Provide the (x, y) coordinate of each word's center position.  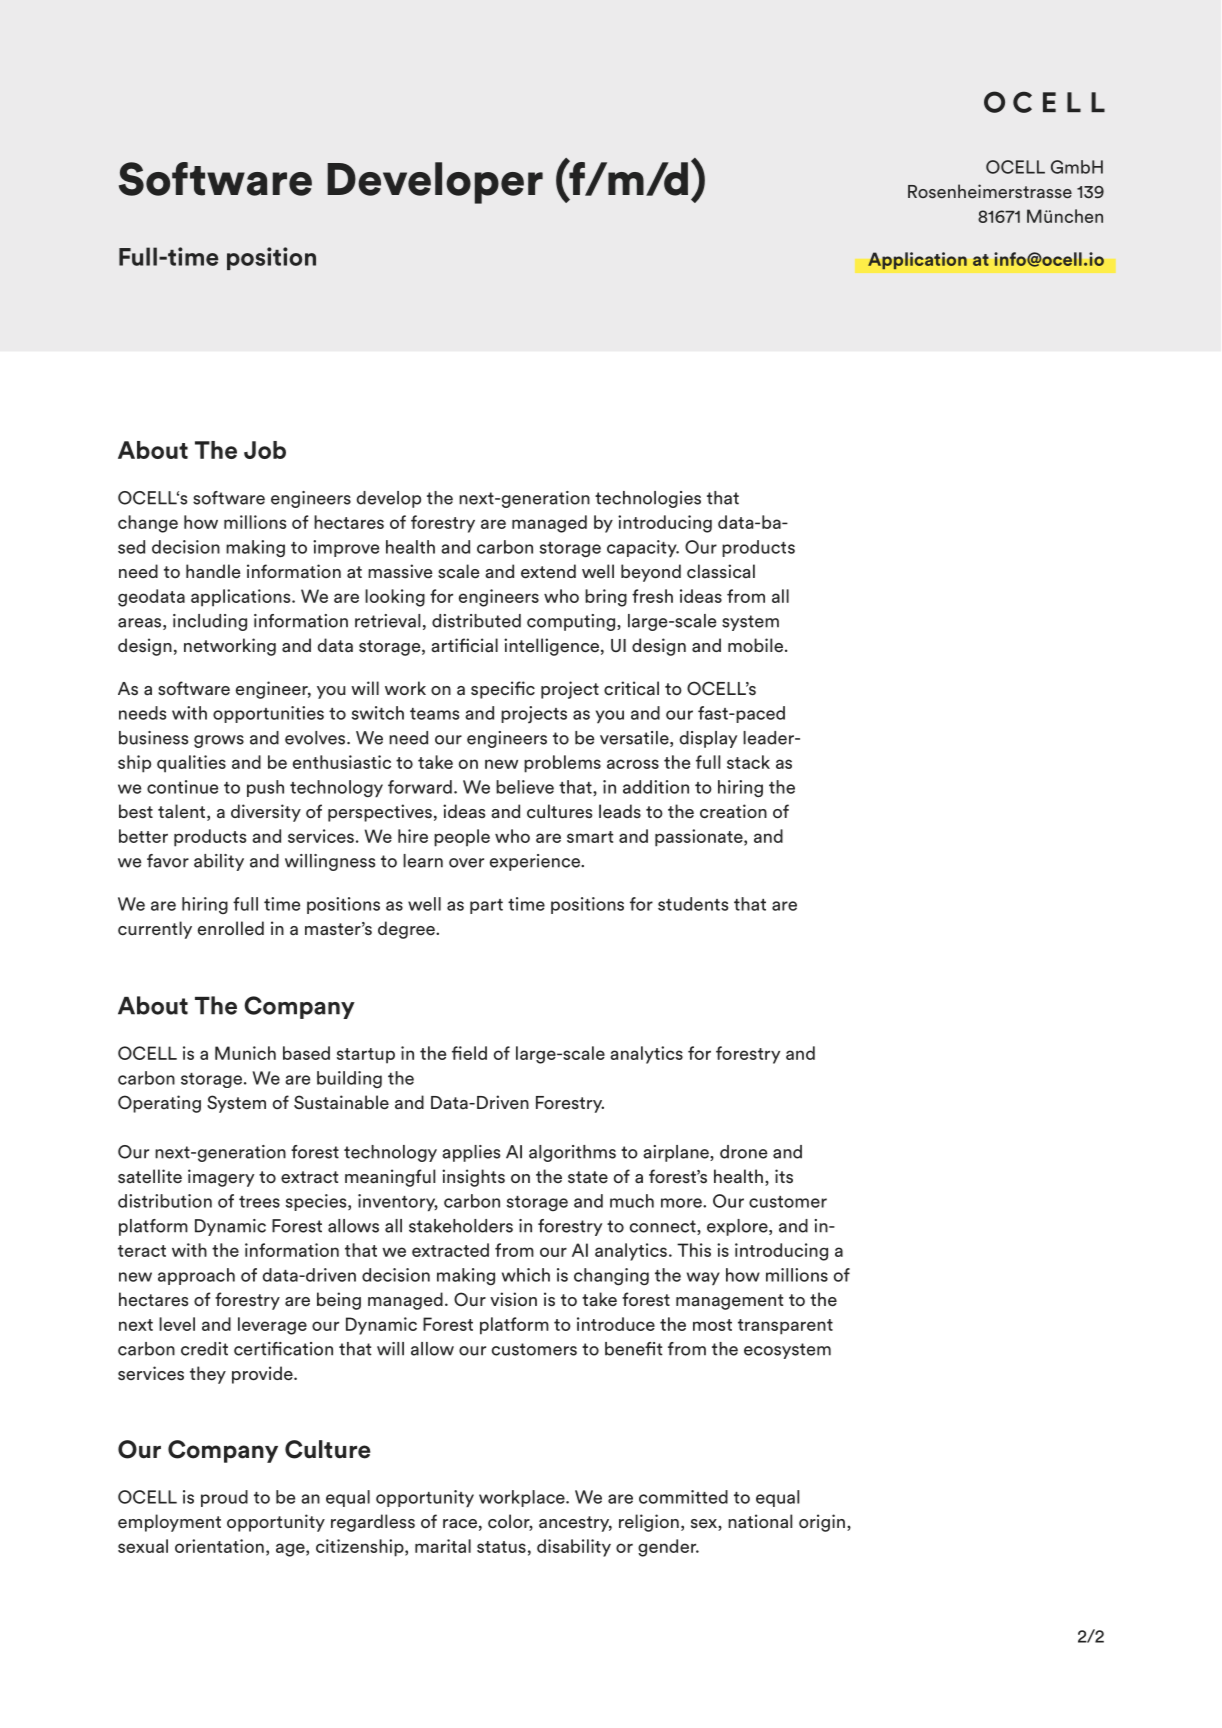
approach (196, 1276)
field (469, 1053)
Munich (245, 1053)
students (693, 904)
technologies (648, 499)
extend (548, 571)
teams (434, 714)
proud (224, 1498)
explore (738, 1227)
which (526, 1275)
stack (748, 762)
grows (219, 741)
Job (265, 450)
